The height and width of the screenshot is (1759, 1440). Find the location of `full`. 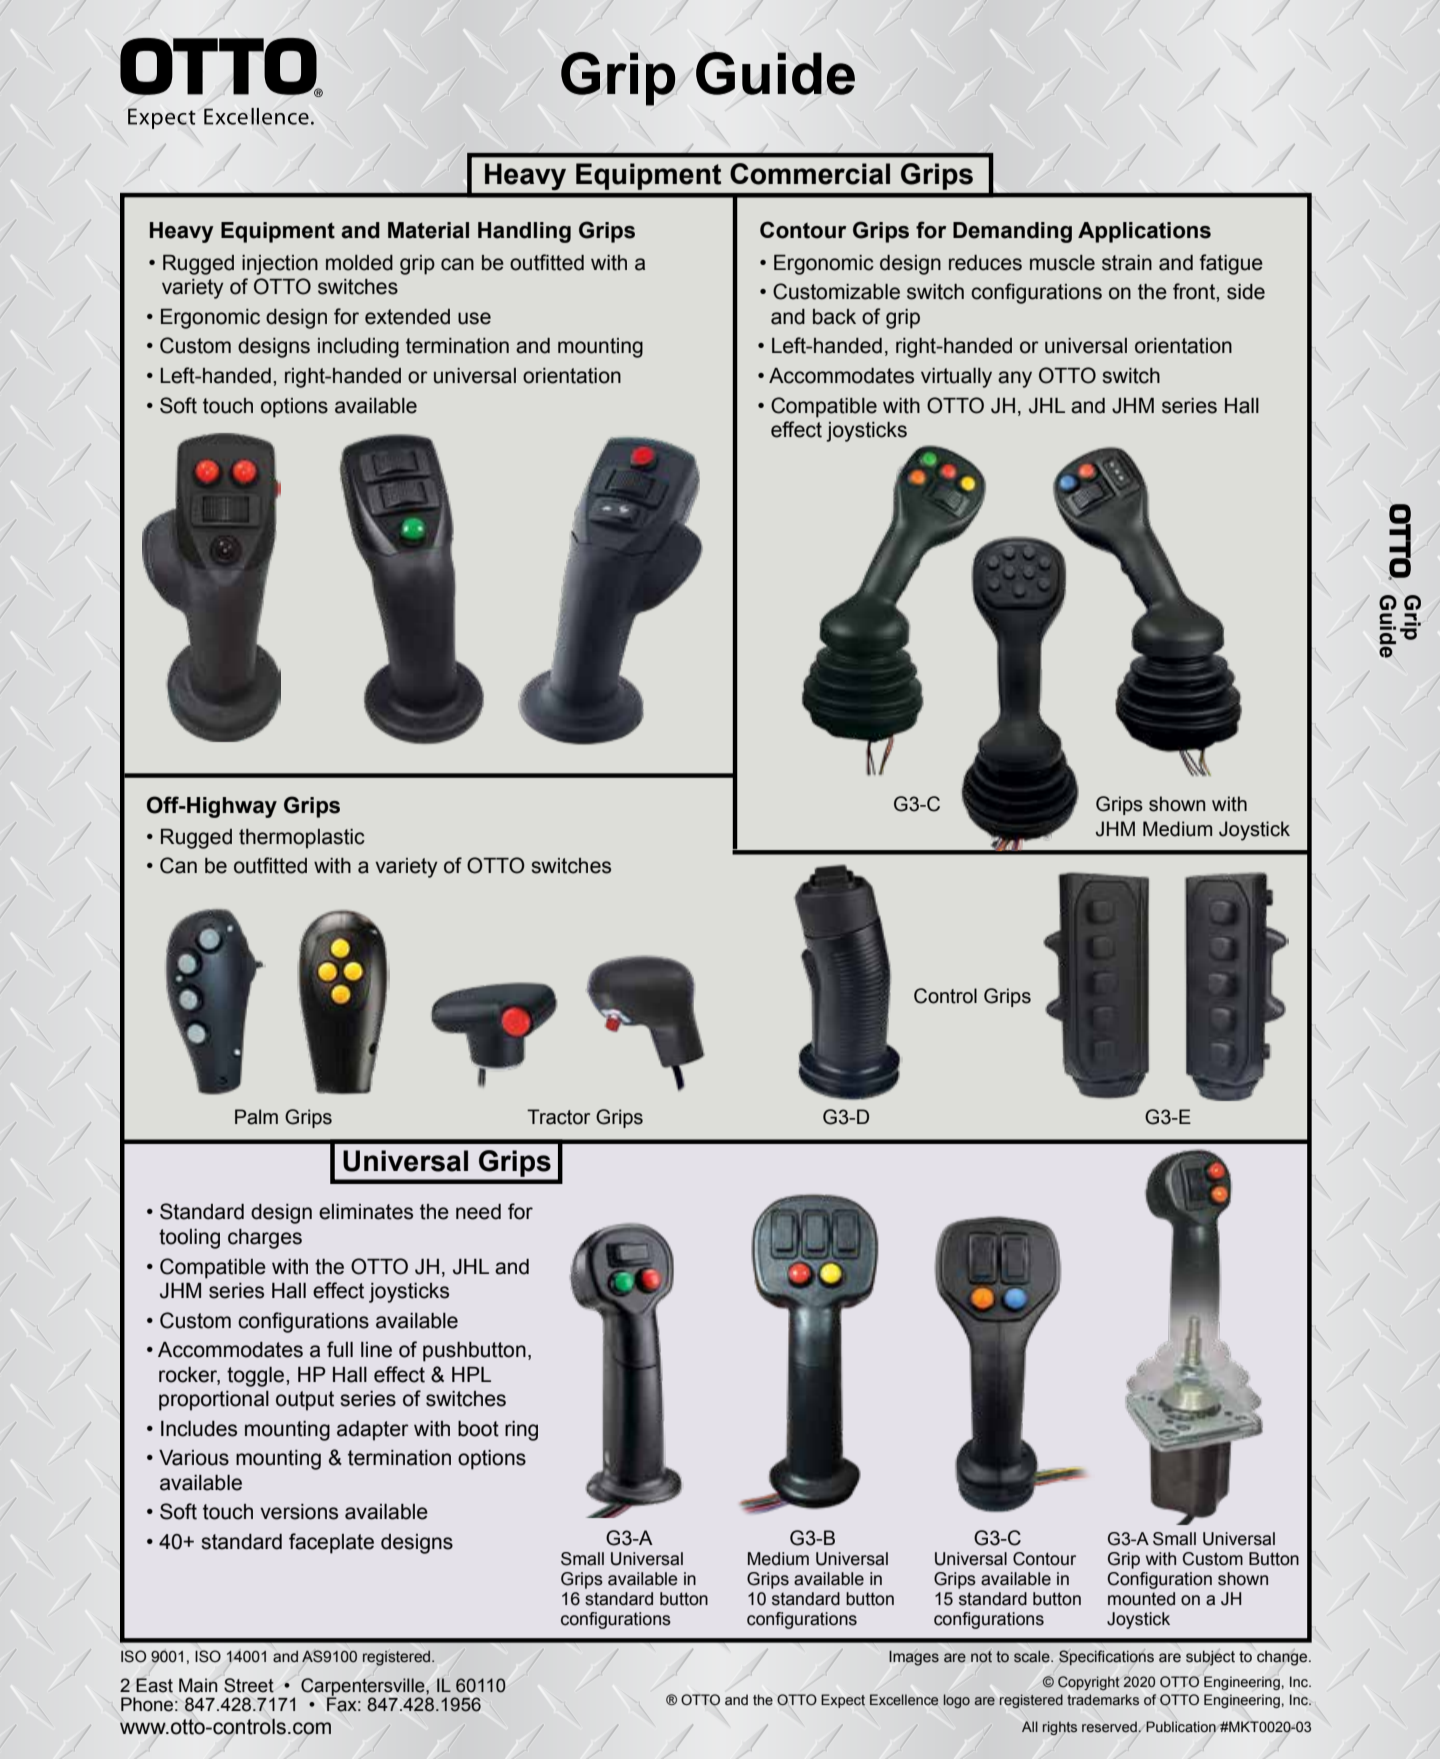

full is located at coordinates (340, 1349).
